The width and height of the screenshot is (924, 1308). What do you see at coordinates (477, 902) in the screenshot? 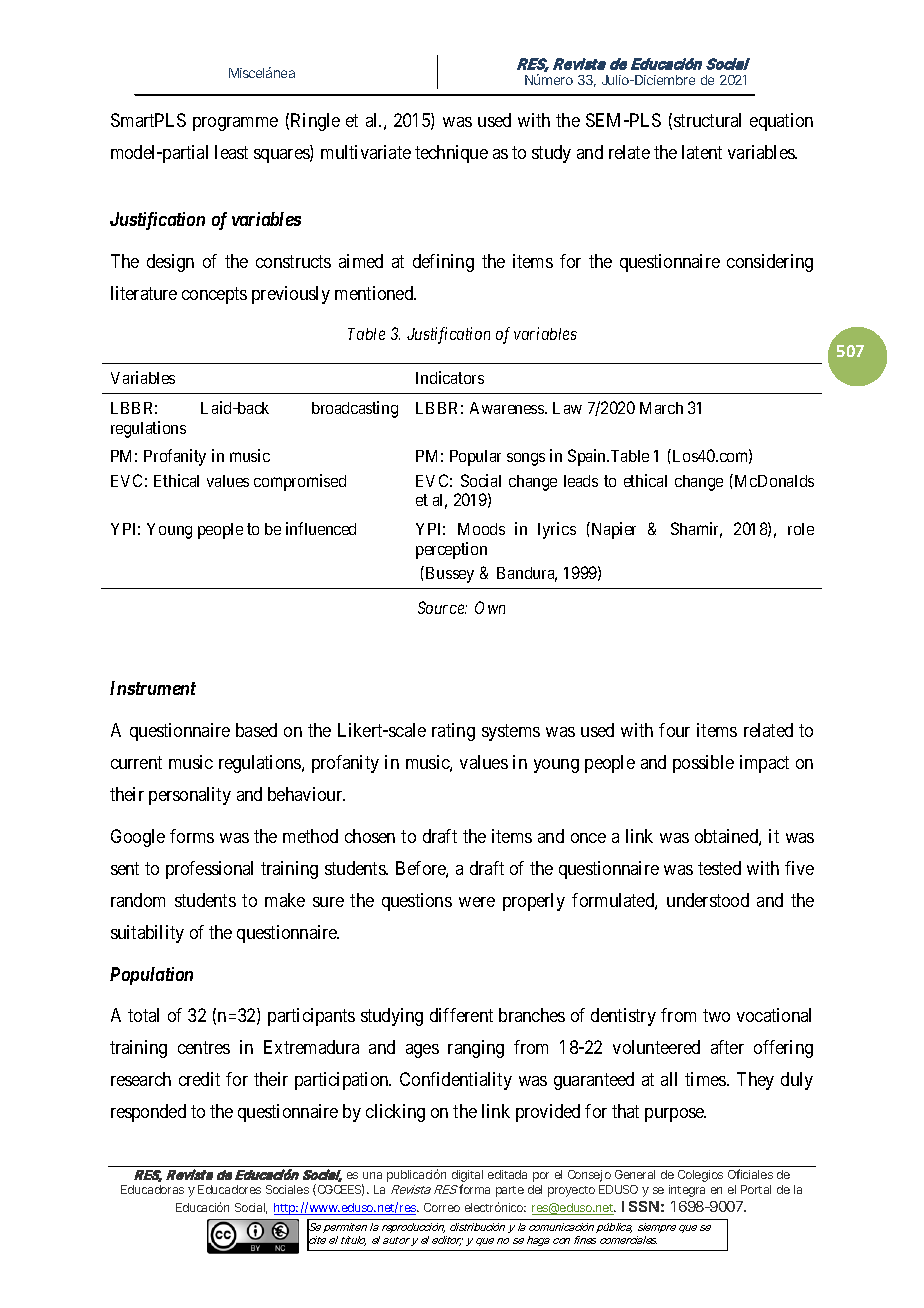
I see `were` at bounding box center [477, 902].
